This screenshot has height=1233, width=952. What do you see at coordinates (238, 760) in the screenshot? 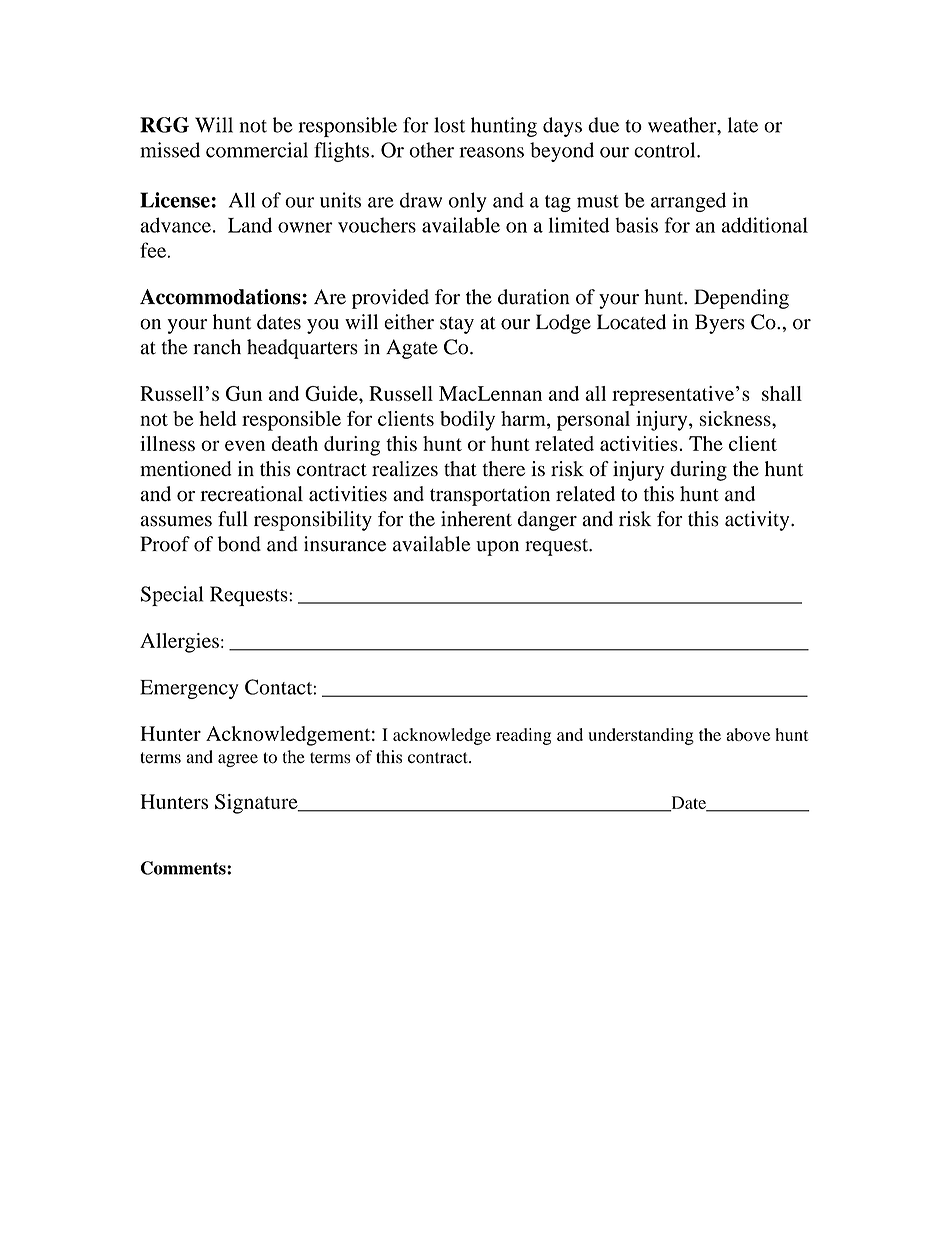
I see `agree` at bounding box center [238, 760].
